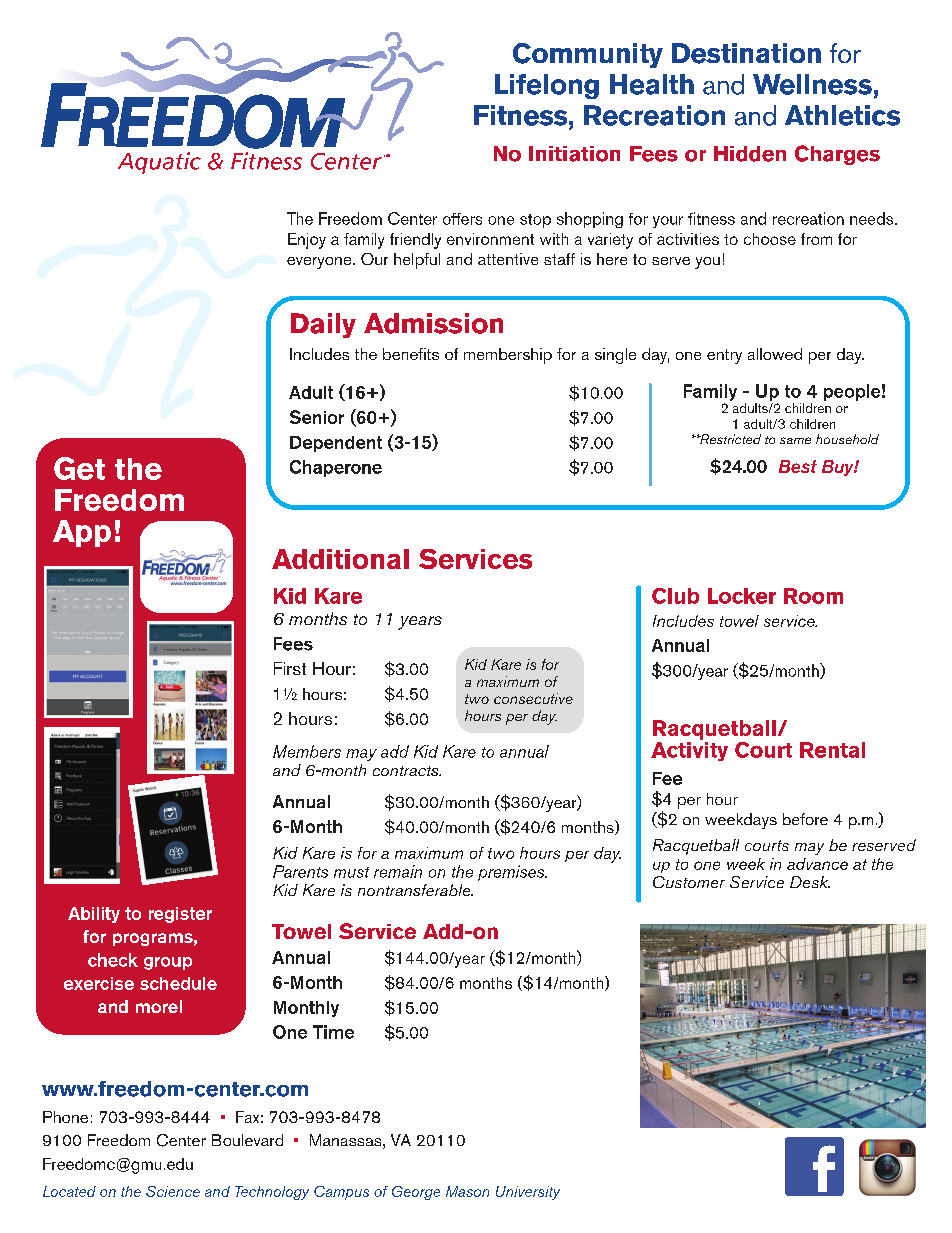 This screenshot has height=1233, width=952. What do you see at coordinates (812, 84) in the screenshot?
I see `Wellness` at bounding box center [812, 84].
